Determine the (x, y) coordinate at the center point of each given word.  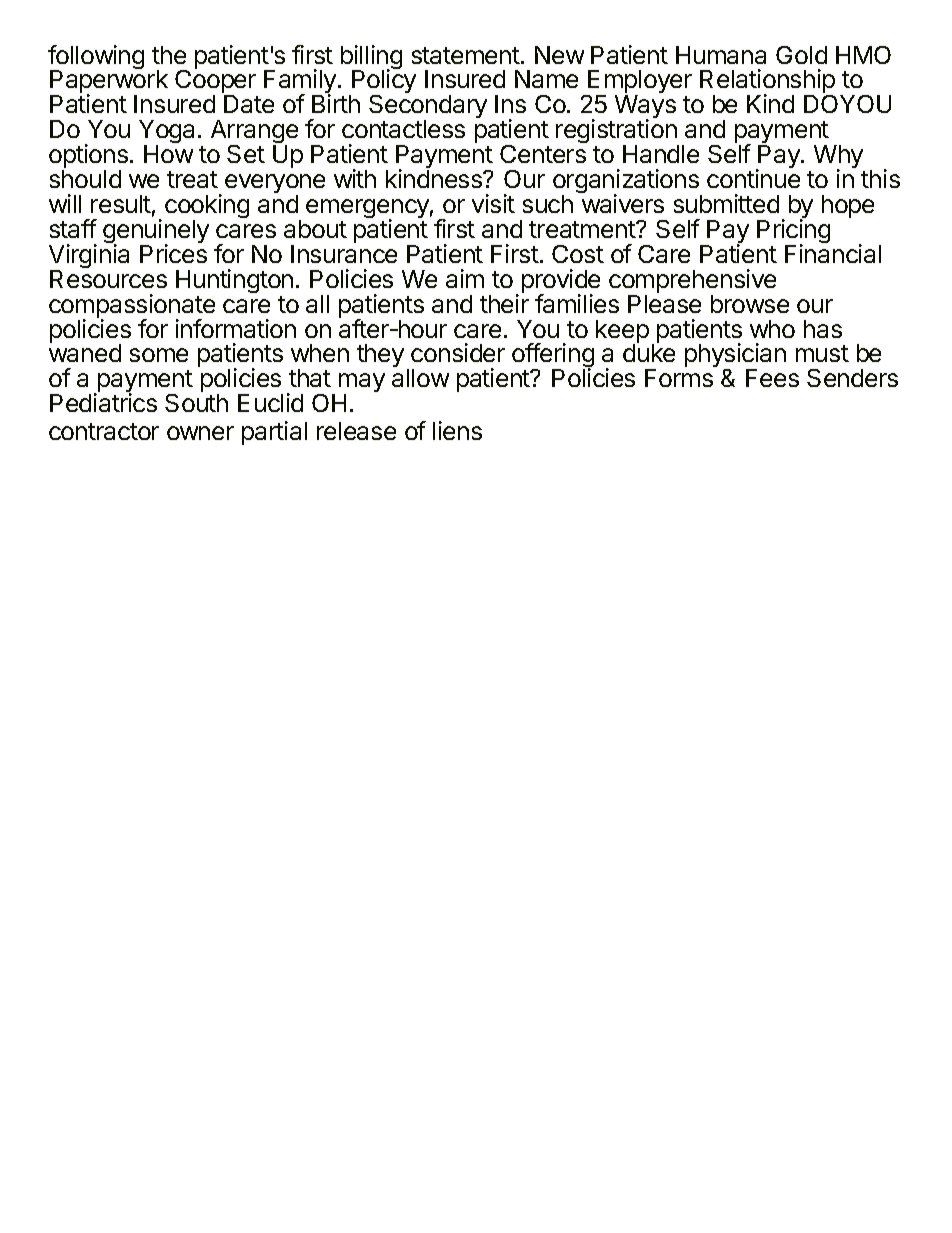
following (96, 58)
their (504, 303)
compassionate (132, 307)
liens (457, 430)
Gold (801, 55)
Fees (772, 378)
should (85, 179)
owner (200, 433)
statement (466, 55)
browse (750, 304)
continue (753, 178)
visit (493, 203)
